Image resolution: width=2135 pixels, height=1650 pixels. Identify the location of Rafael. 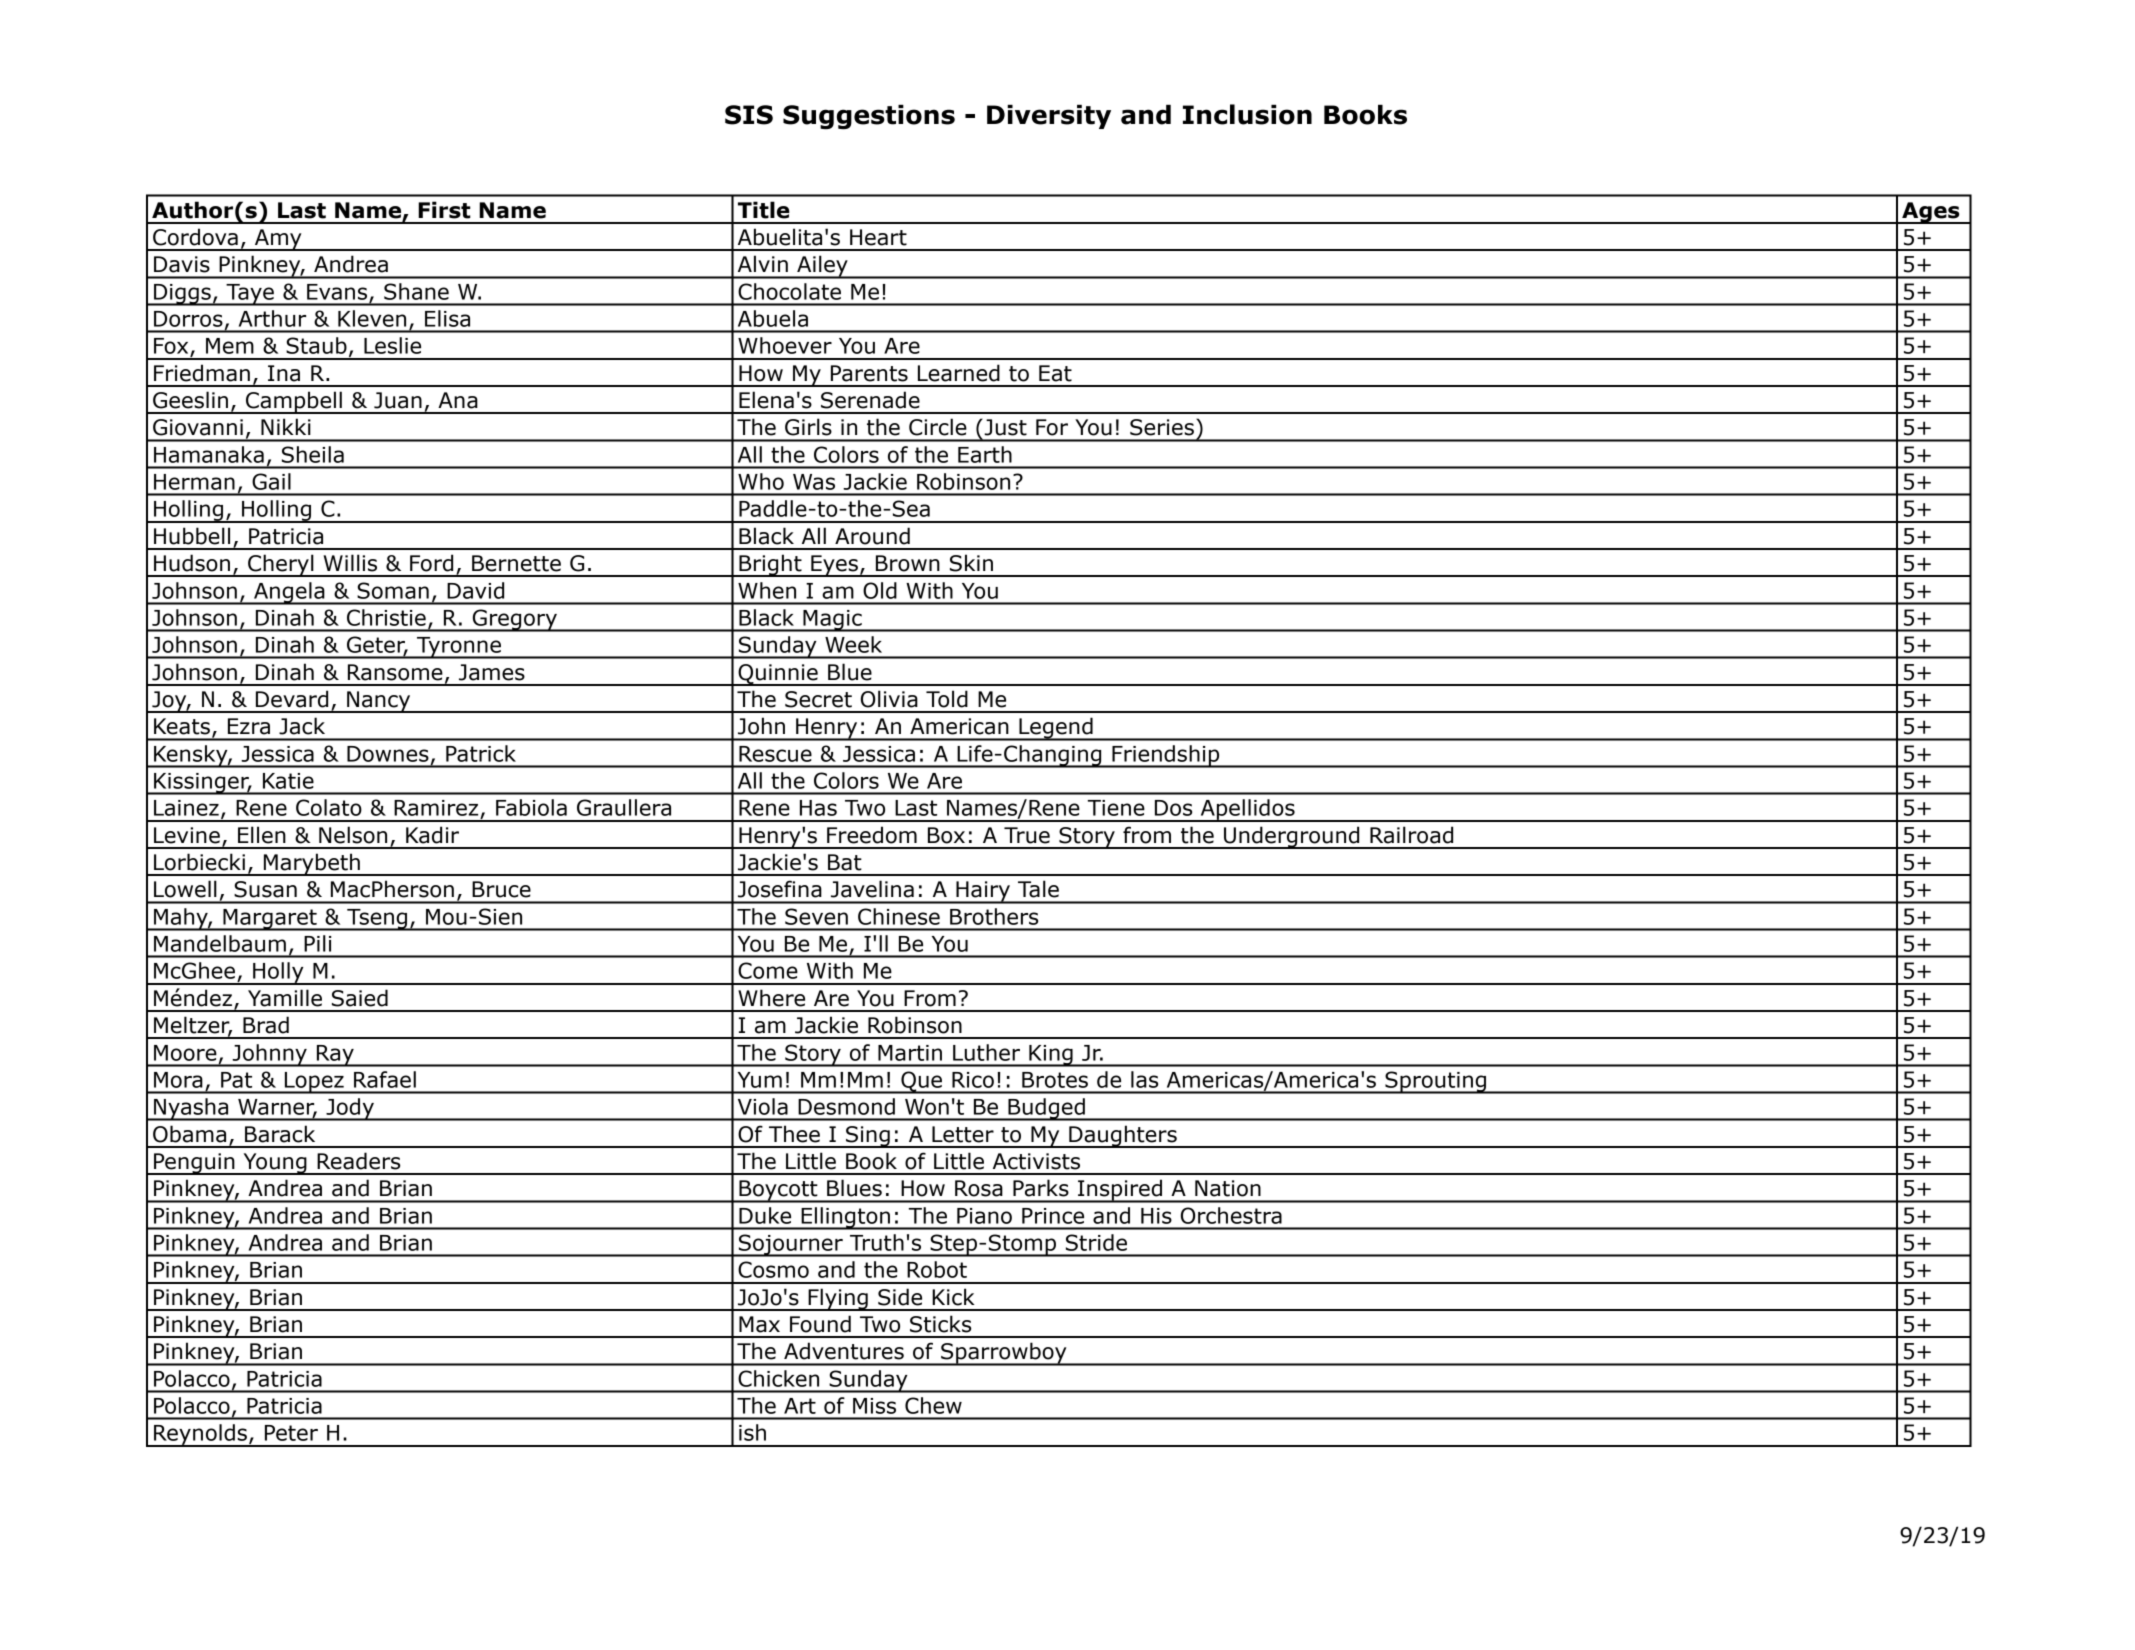
(385, 1079).
